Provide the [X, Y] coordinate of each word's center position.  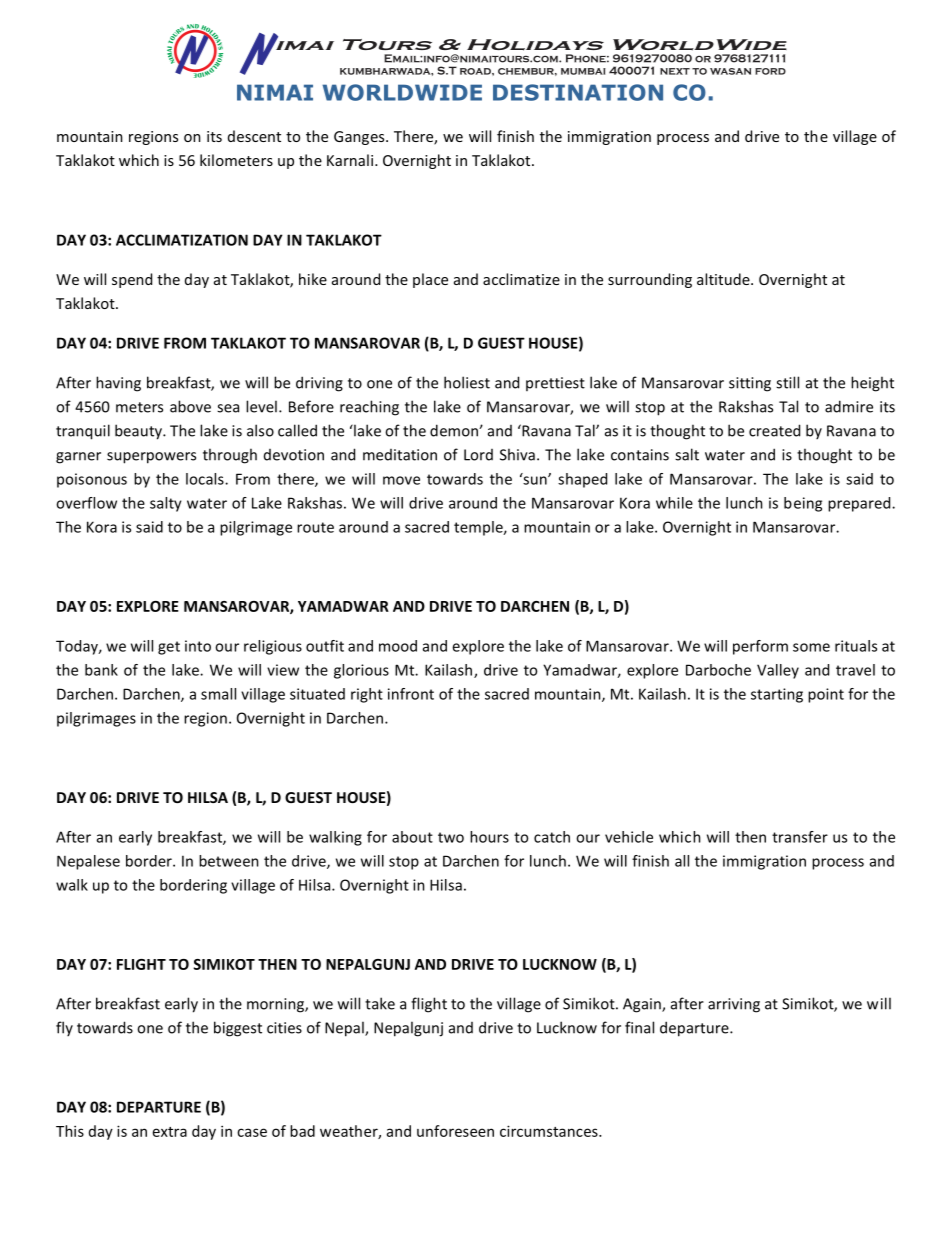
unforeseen [455, 1131]
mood [398, 646]
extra [170, 1132]
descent [254, 136]
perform [760, 647]
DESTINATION [578, 92]
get [169, 648]
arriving [734, 1005]
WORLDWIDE [402, 92]
